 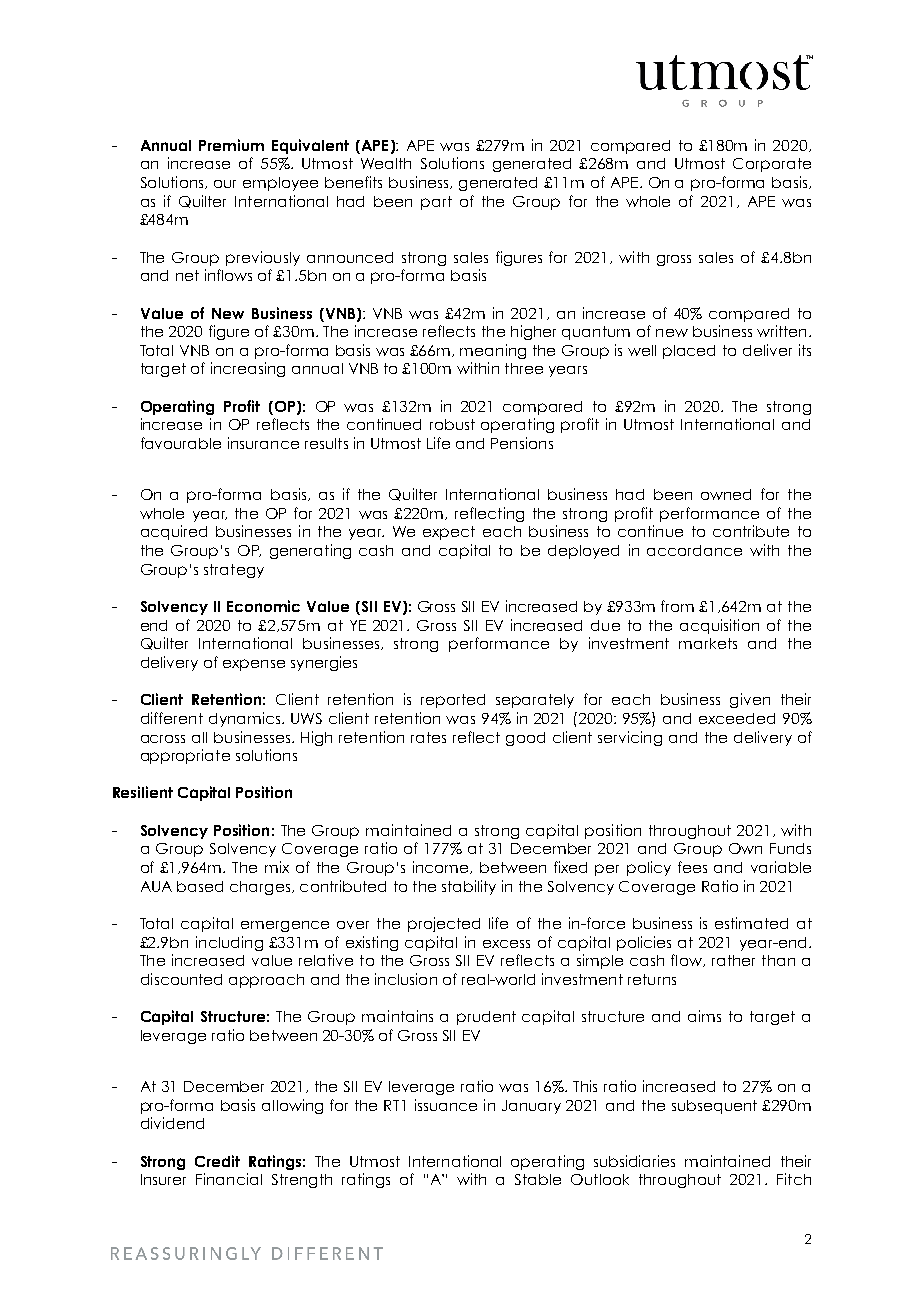 I want to click on robust, so click(x=452, y=424).
